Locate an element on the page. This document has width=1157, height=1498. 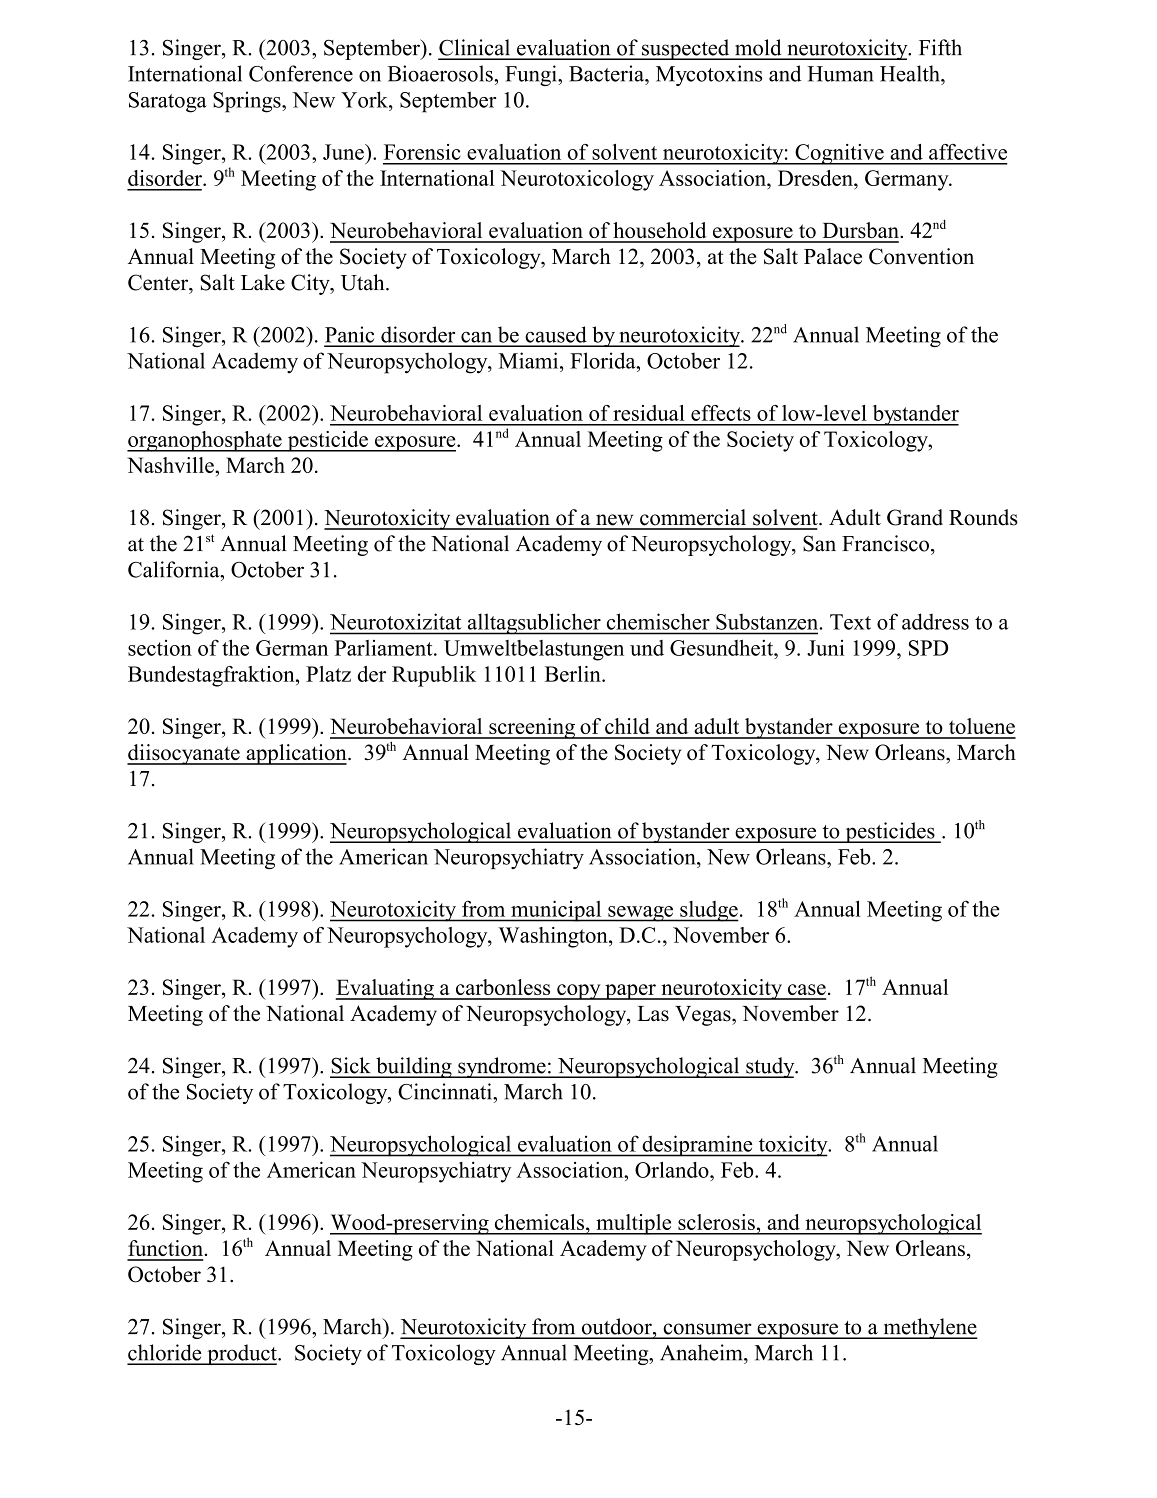
Springs is located at coordinates (248, 102).
